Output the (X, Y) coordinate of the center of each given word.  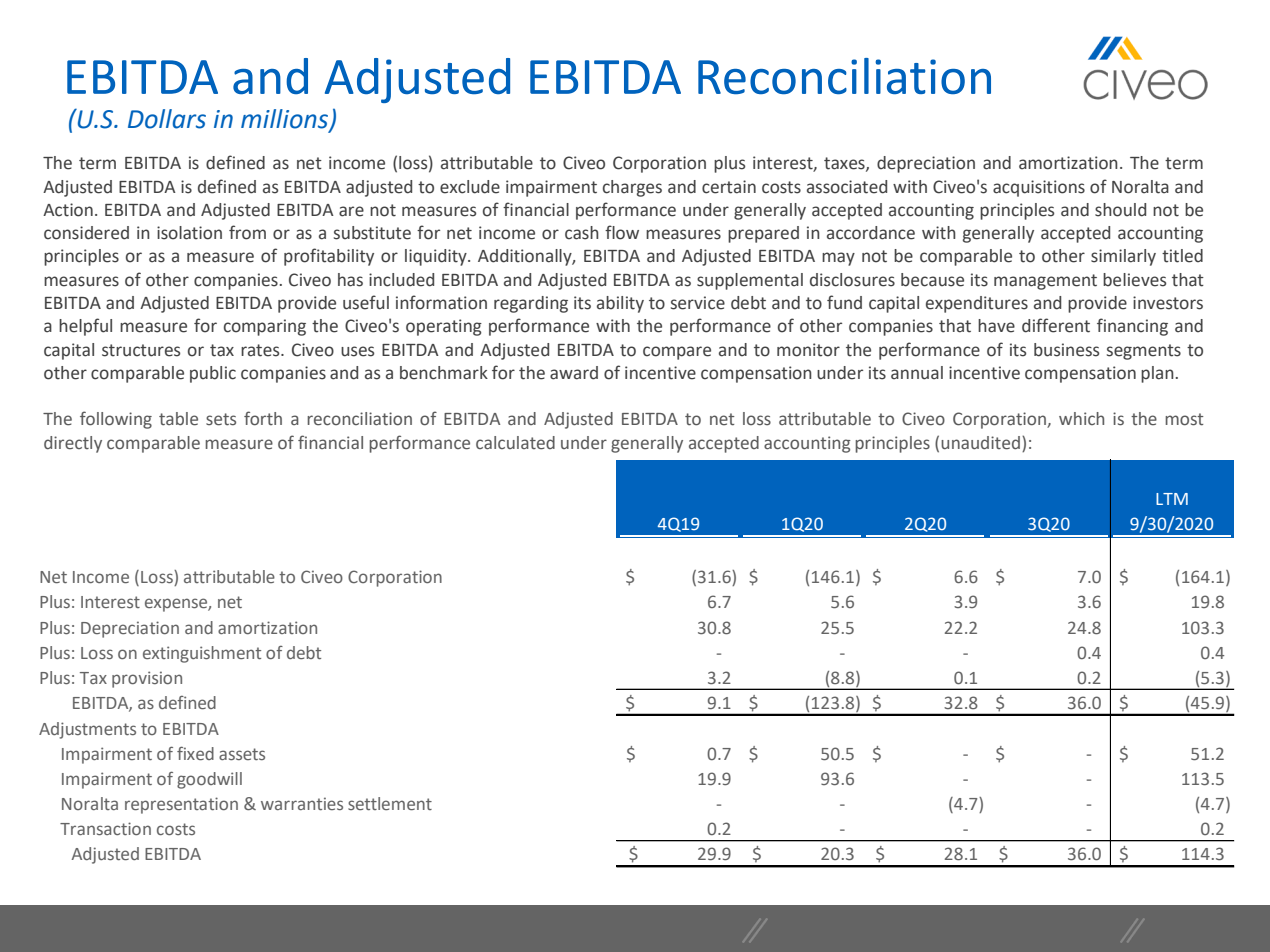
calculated (515, 443)
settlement (390, 803)
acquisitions (1039, 188)
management (1045, 282)
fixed (195, 753)
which (1081, 418)
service (698, 303)
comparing (265, 327)
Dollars (167, 119)
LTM (1172, 499)
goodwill (209, 780)
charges (632, 188)
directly (73, 444)
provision (147, 679)
